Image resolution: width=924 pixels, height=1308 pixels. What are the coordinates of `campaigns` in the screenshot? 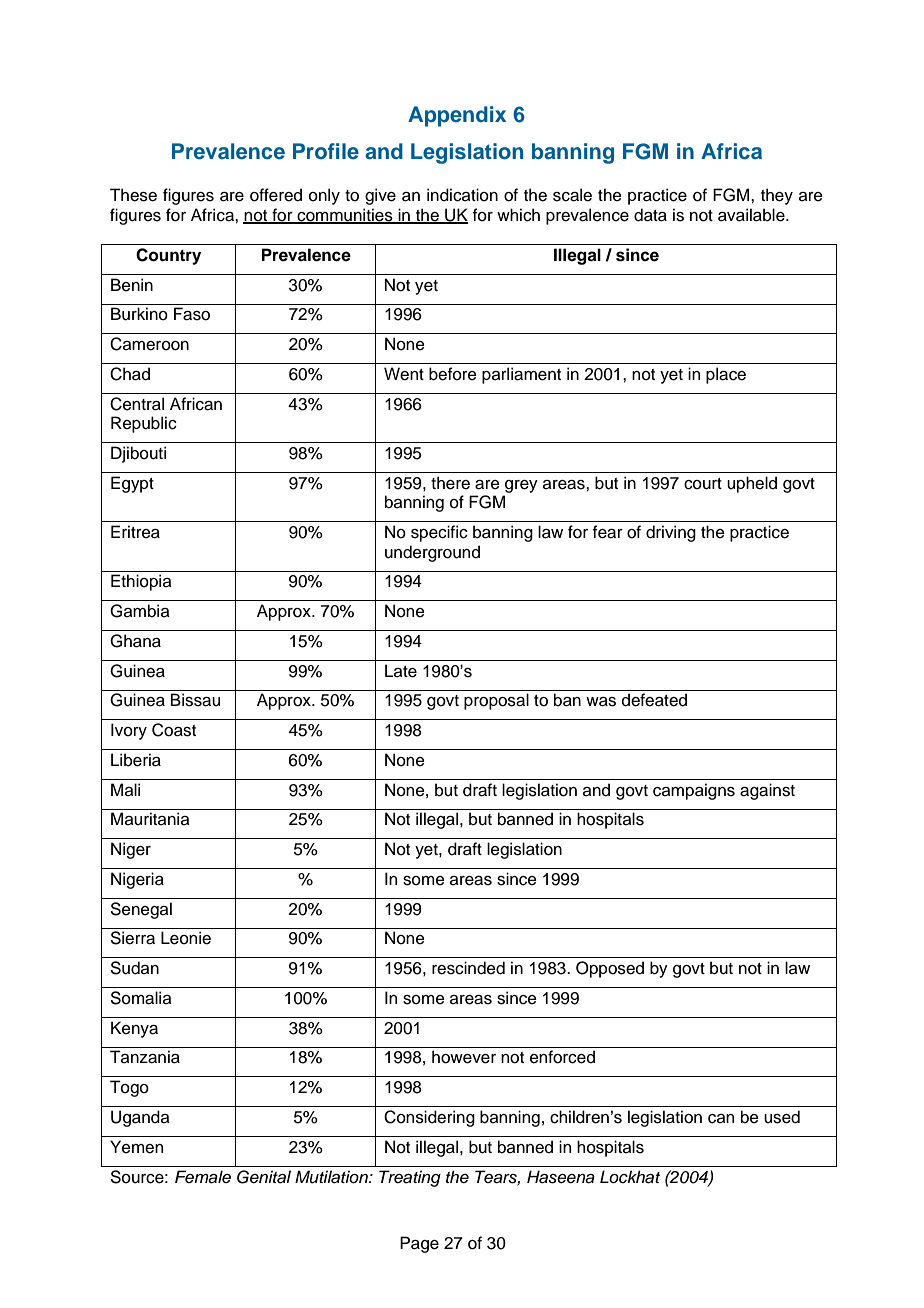 It's located at (694, 791).
